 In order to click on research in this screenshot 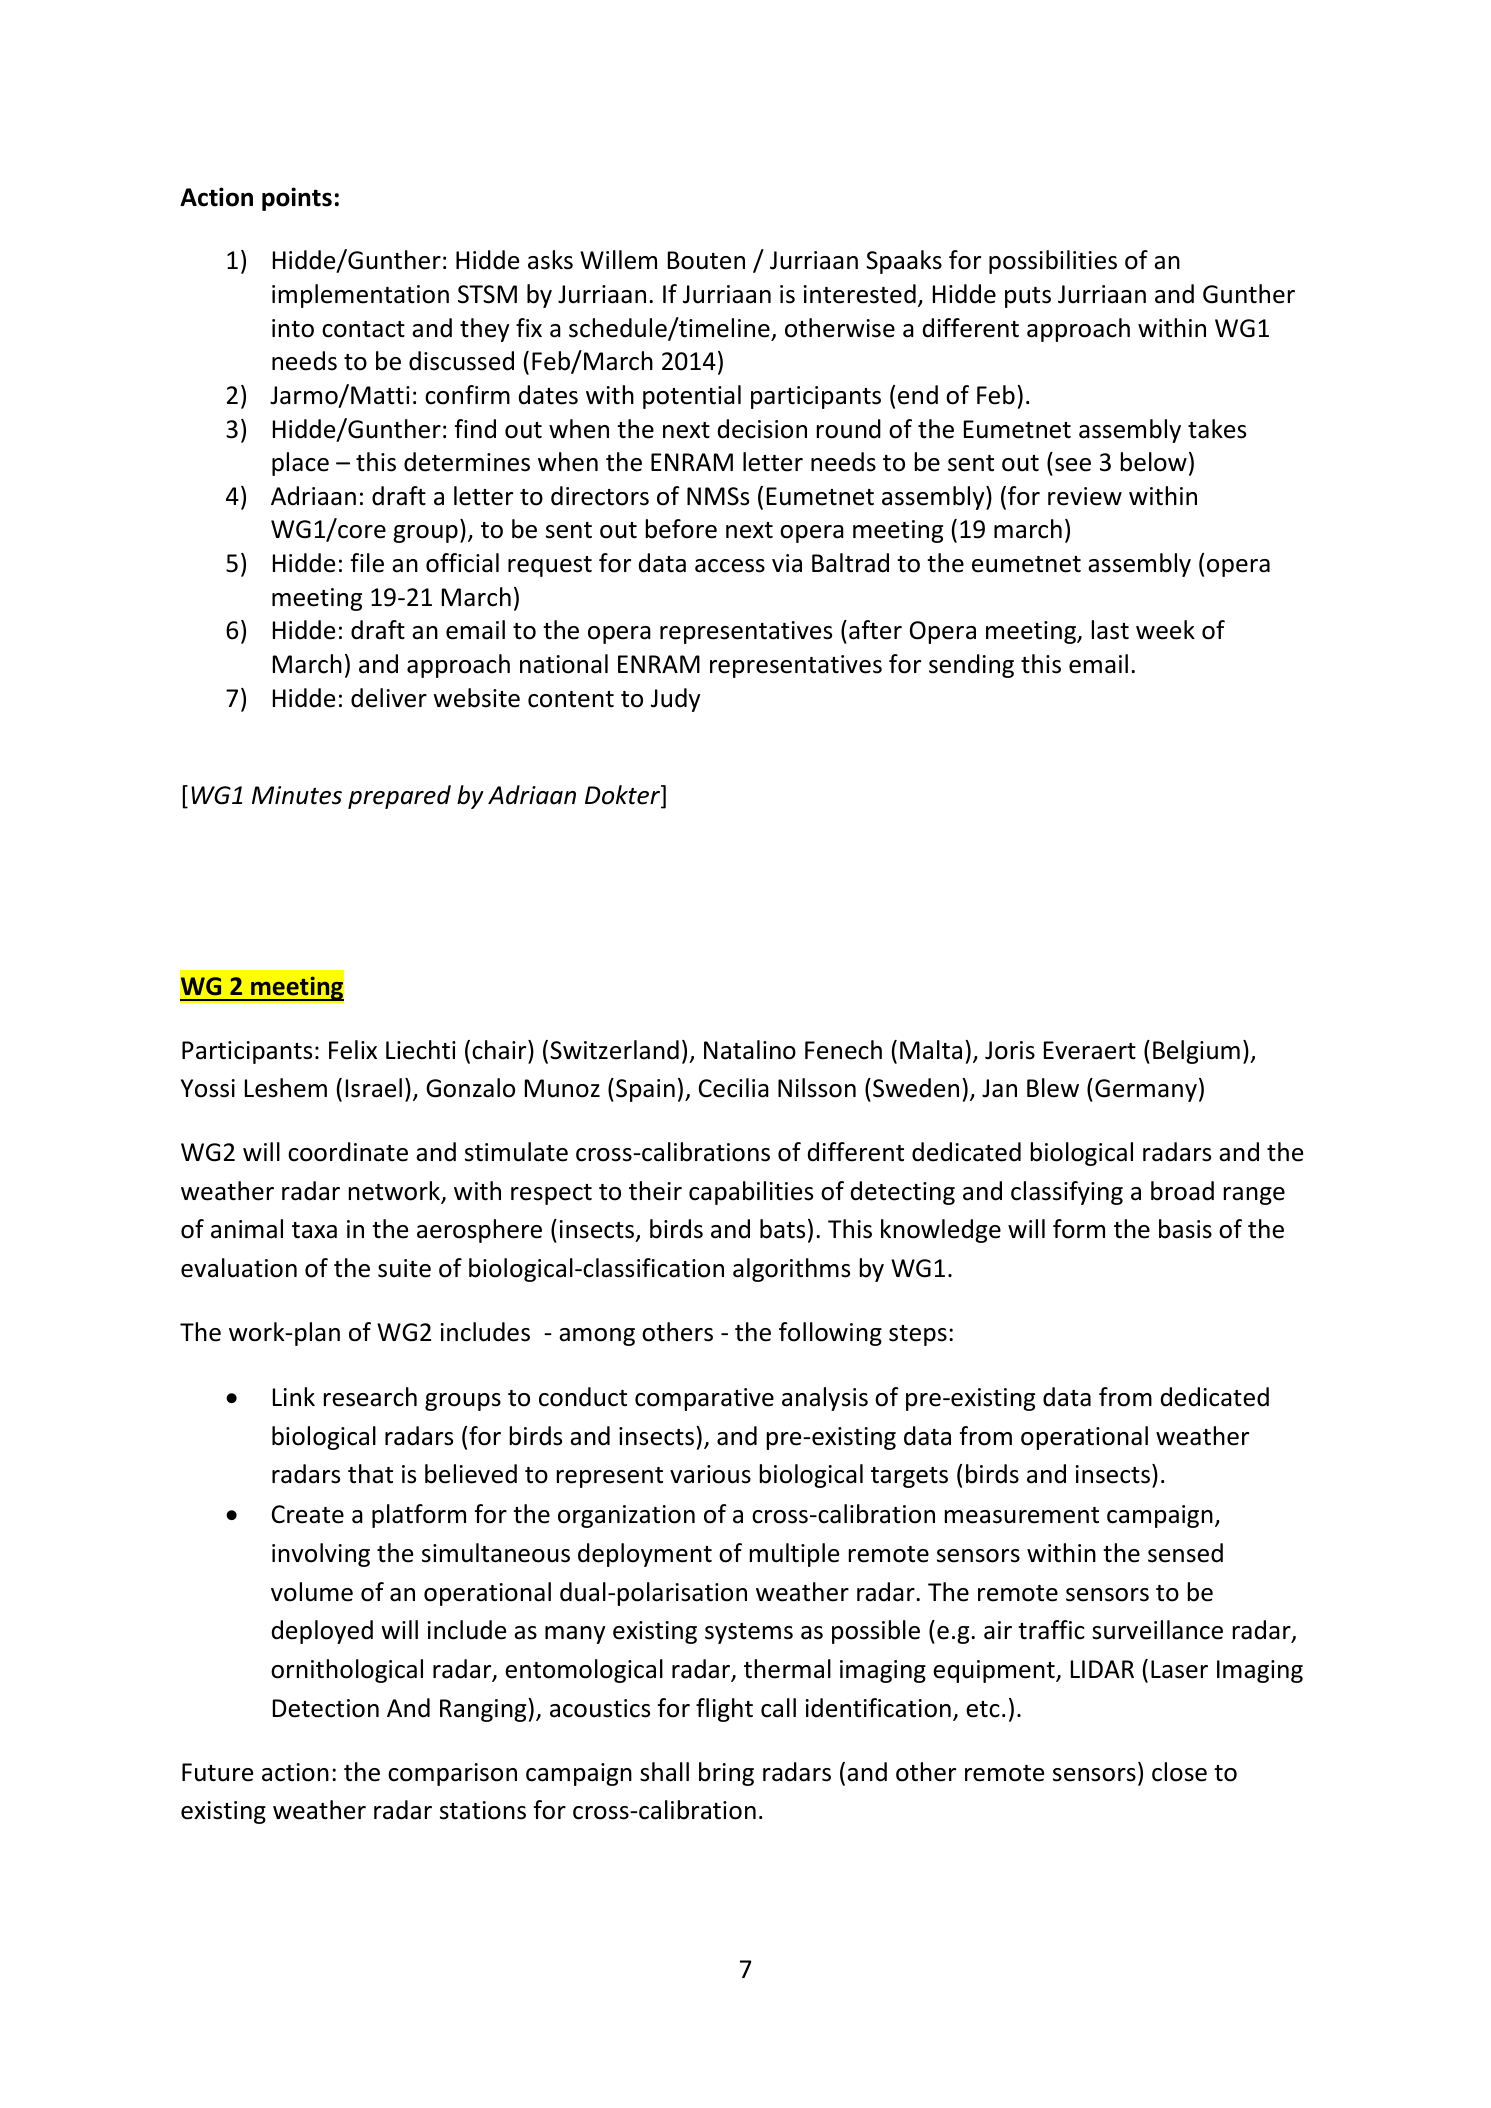, I will do `click(370, 1397)`.
